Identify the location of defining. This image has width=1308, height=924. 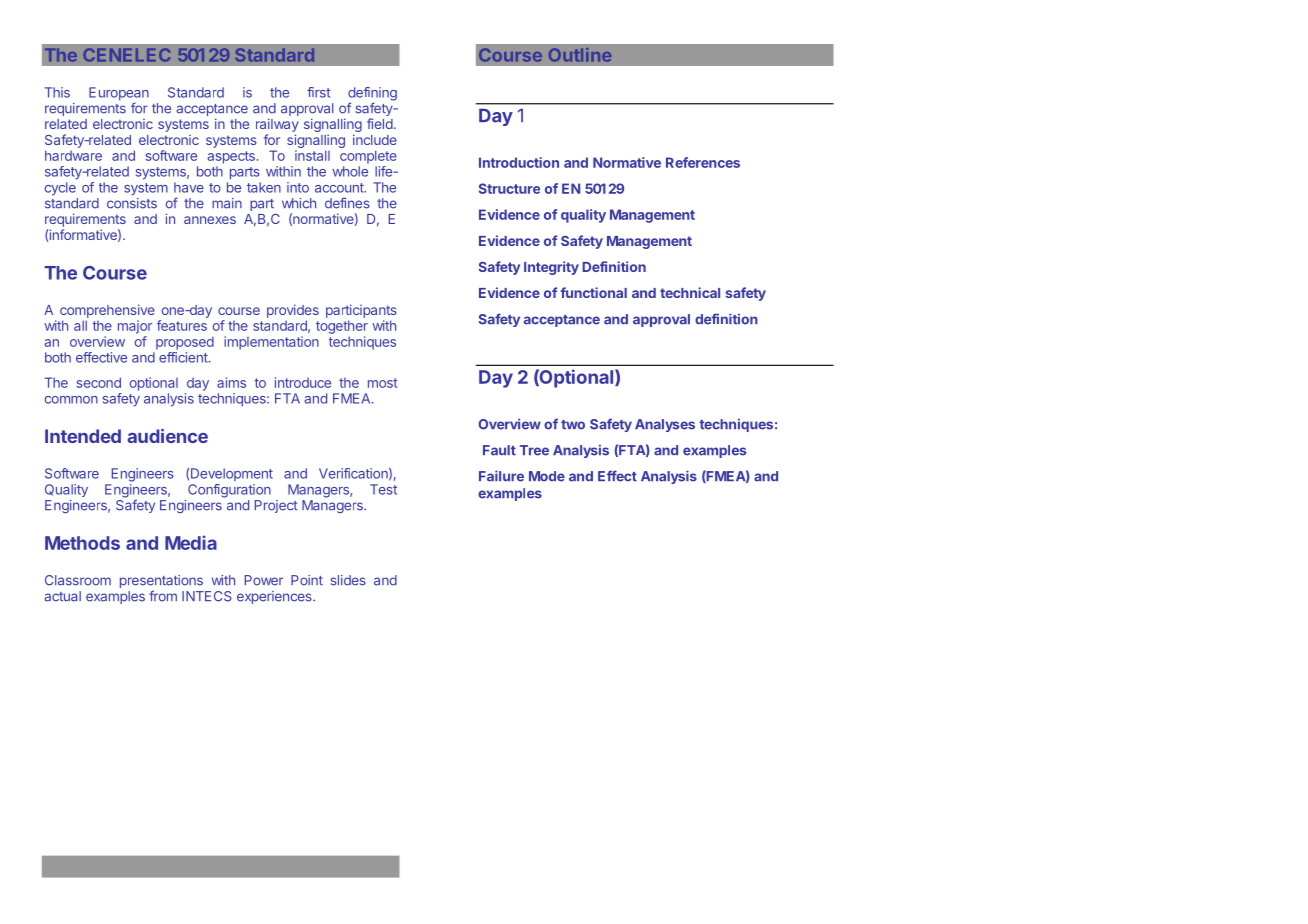
(372, 95).
